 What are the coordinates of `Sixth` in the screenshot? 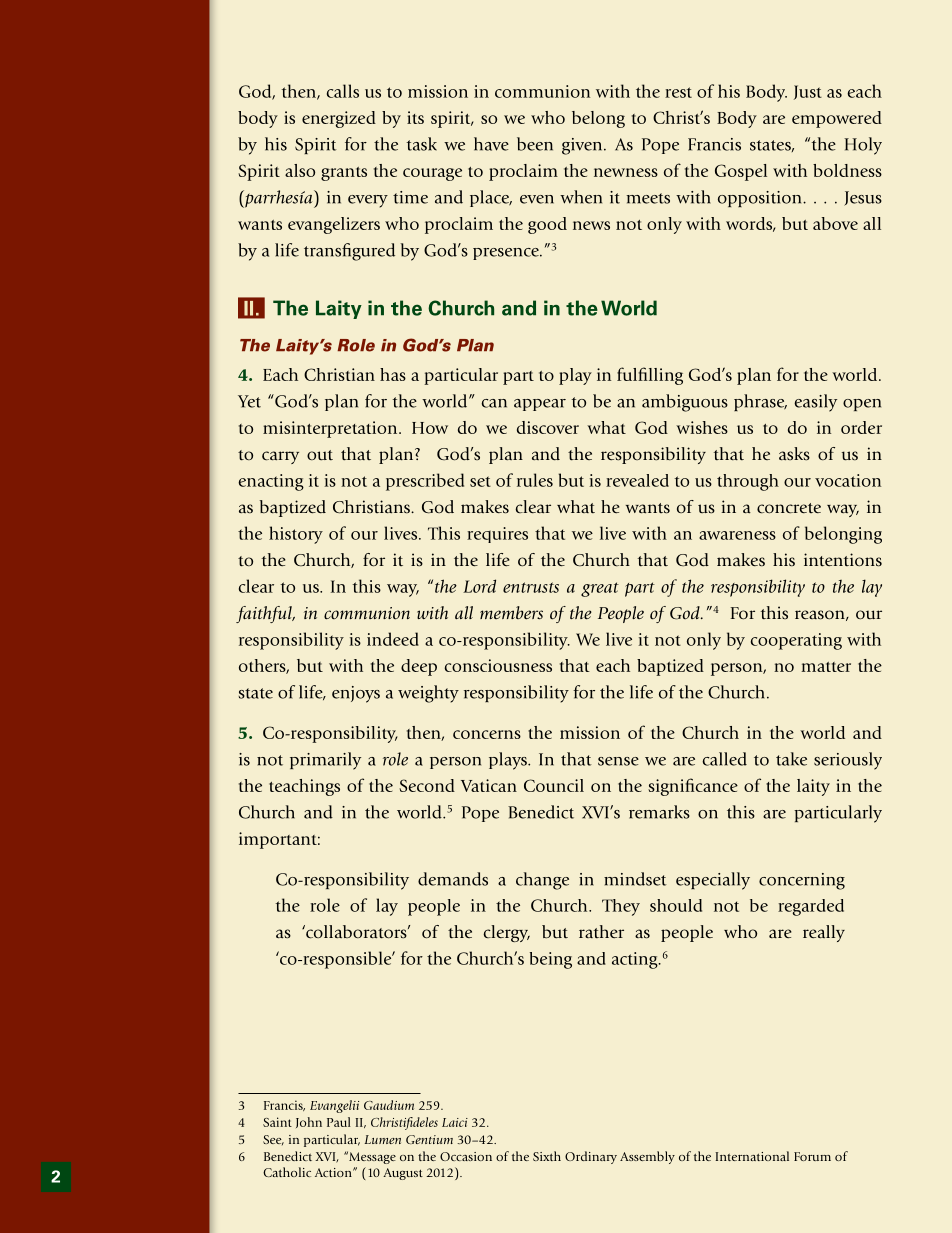 It's located at (547, 1156).
